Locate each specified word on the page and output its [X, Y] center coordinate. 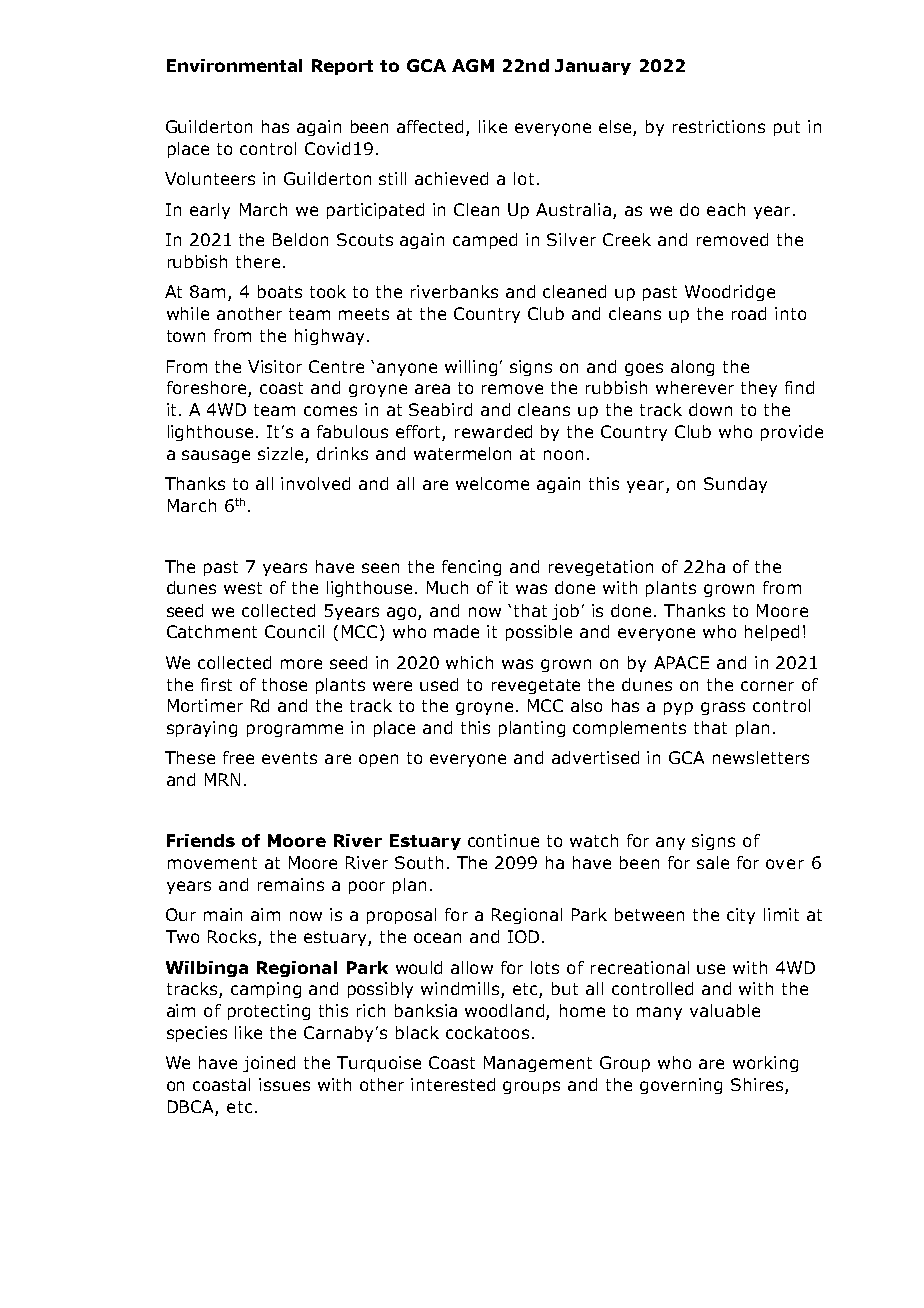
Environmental [234, 65]
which [469, 662]
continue [503, 840]
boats [280, 291]
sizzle [280, 453]
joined [269, 1064]
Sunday [735, 485]
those [284, 684]
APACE [681, 662]
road [749, 313]
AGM [473, 65]
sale [713, 862]
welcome [492, 483]
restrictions [719, 126]
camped [485, 241]
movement [212, 863]
